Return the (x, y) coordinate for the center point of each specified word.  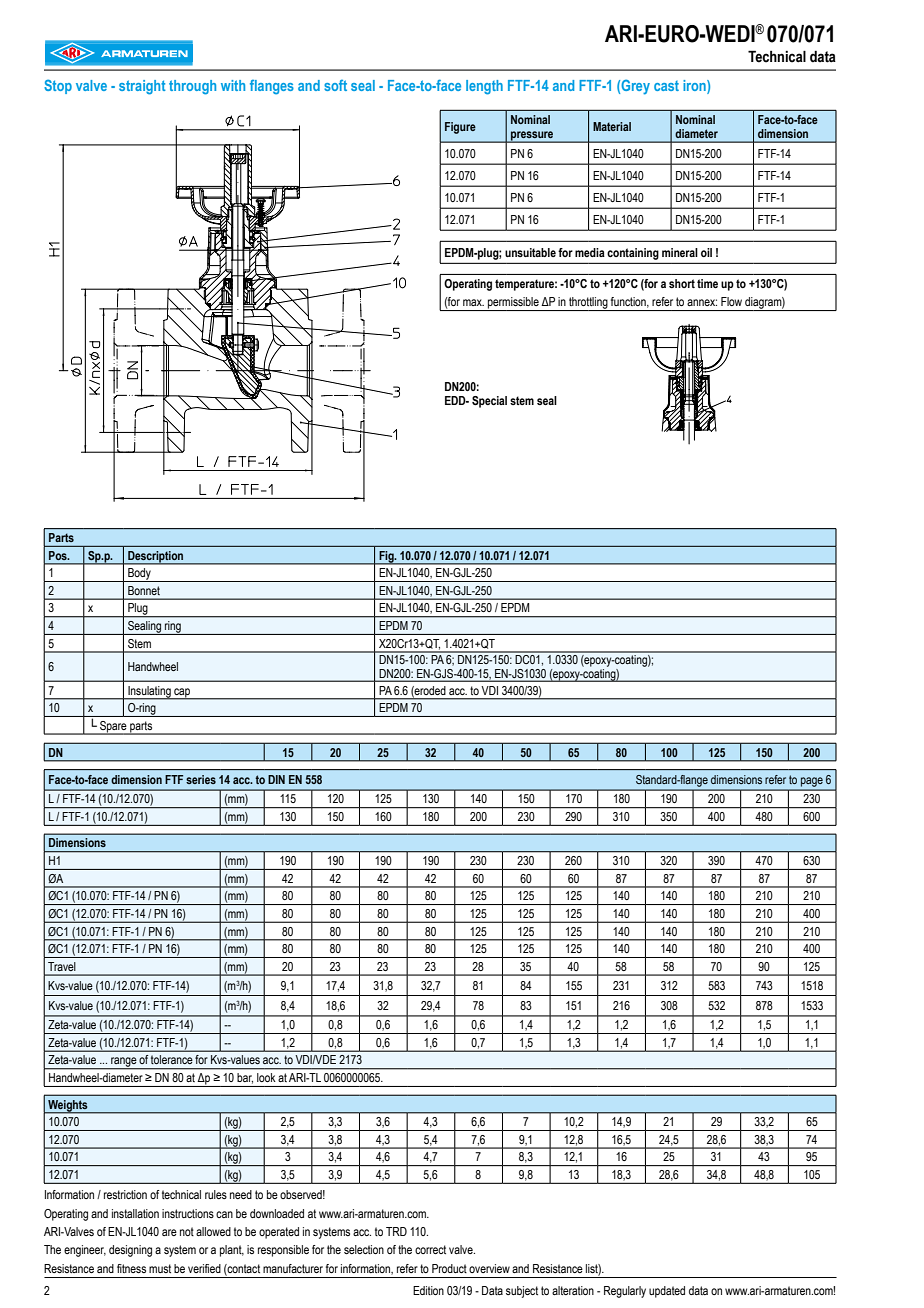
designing (130, 1251)
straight (142, 87)
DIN (276, 779)
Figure (460, 128)
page (812, 782)
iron (695, 85)
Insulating (149, 693)
